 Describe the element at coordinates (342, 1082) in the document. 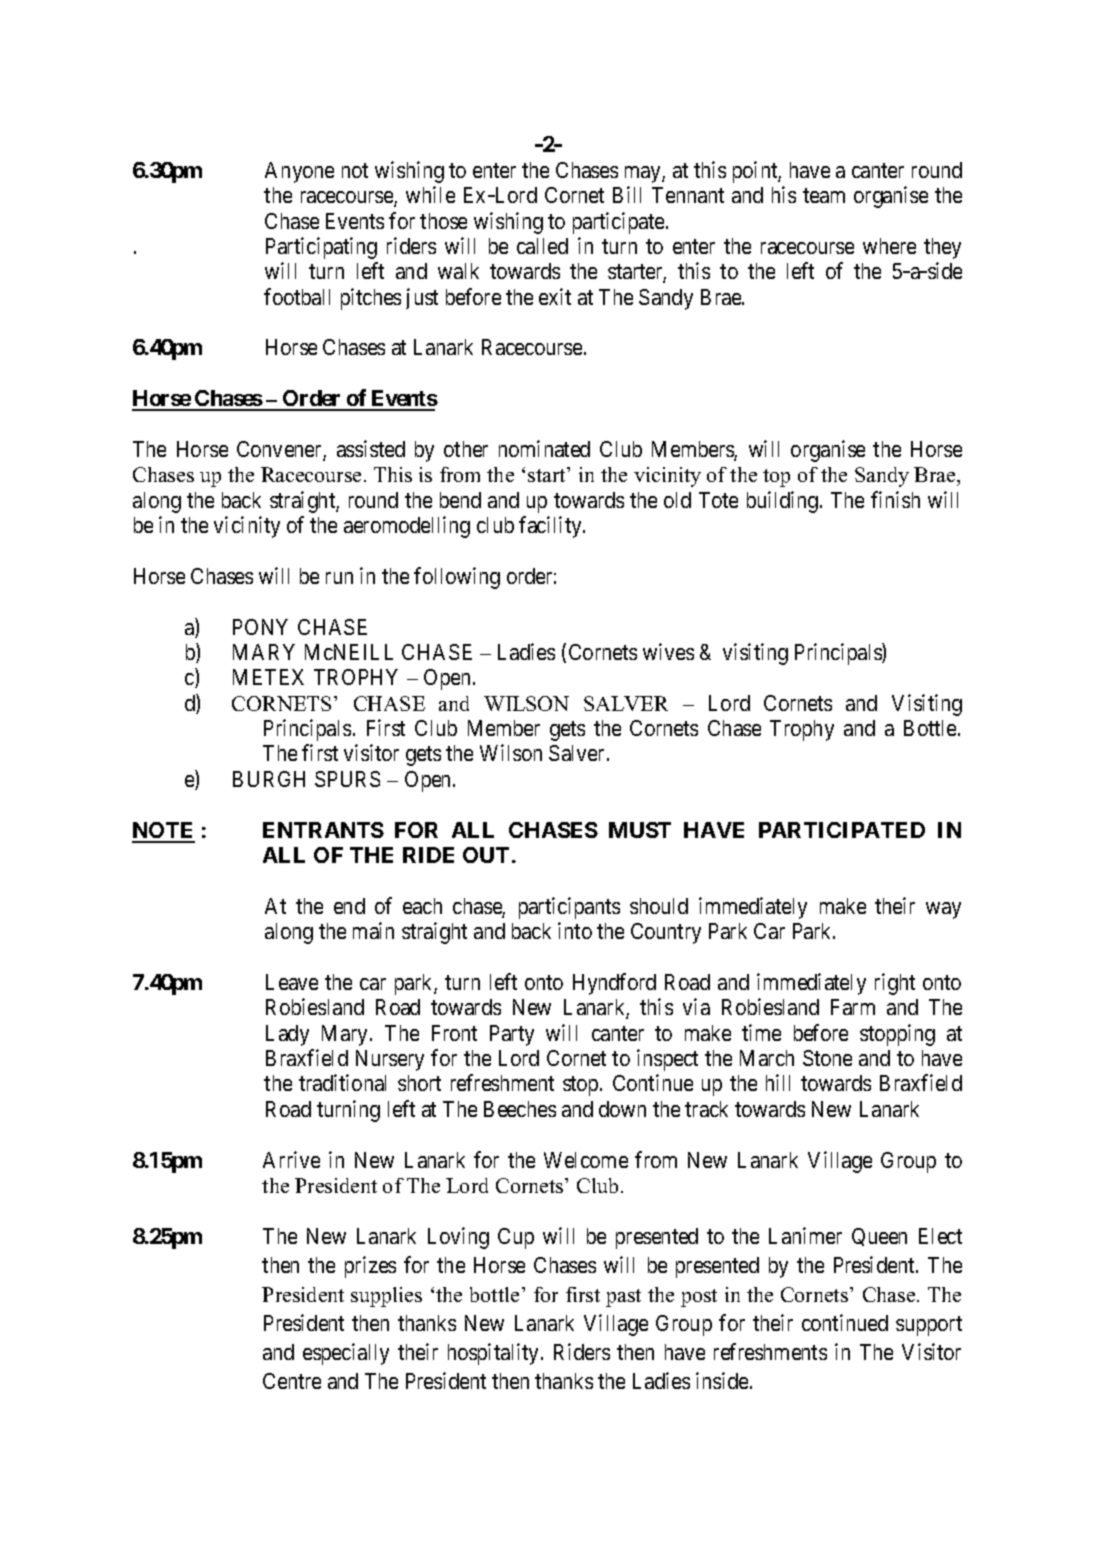

I see `traditional` at that location.
